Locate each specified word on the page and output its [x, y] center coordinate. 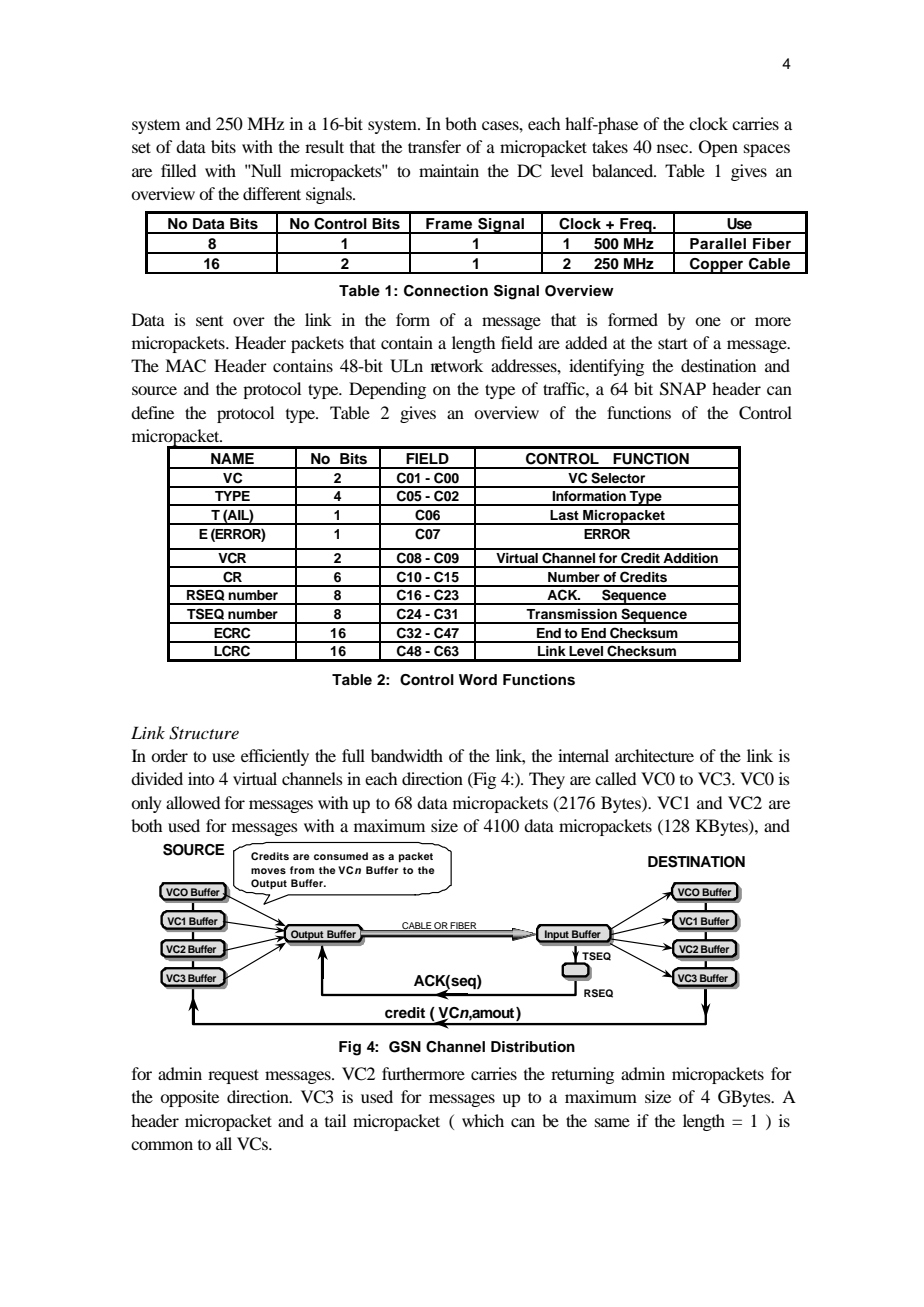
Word [478, 680]
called [615, 778]
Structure [204, 733]
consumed [341, 856]
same [612, 1122]
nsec [674, 148]
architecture [654, 755]
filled [178, 170]
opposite [189, 1098]
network [457, 365]
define [152, 412]
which [483, 1120]
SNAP [683, 389]
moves [268, 871]
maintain [449, 170]
